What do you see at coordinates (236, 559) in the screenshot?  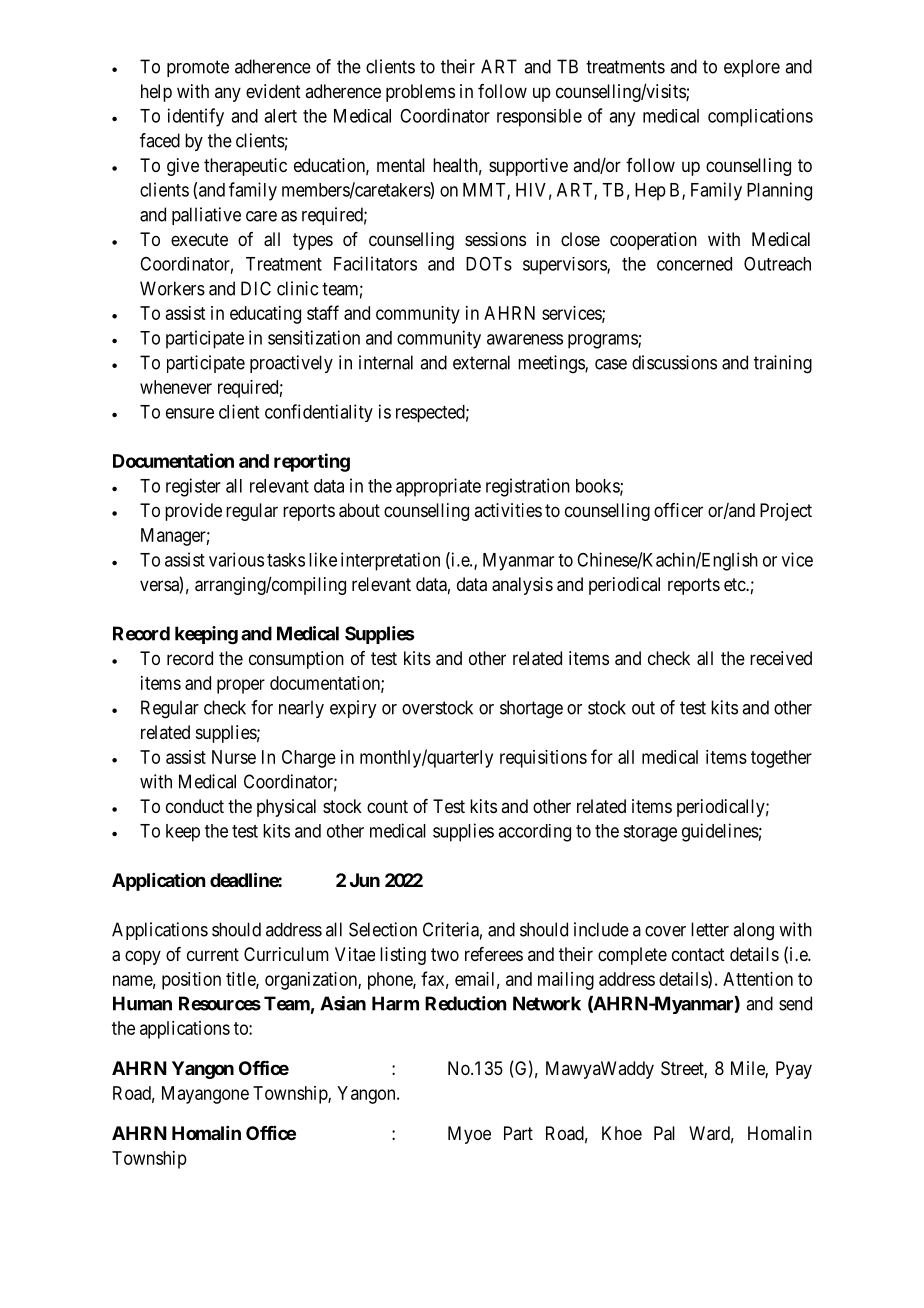 I see `various` at bounding box center [236, 559].
